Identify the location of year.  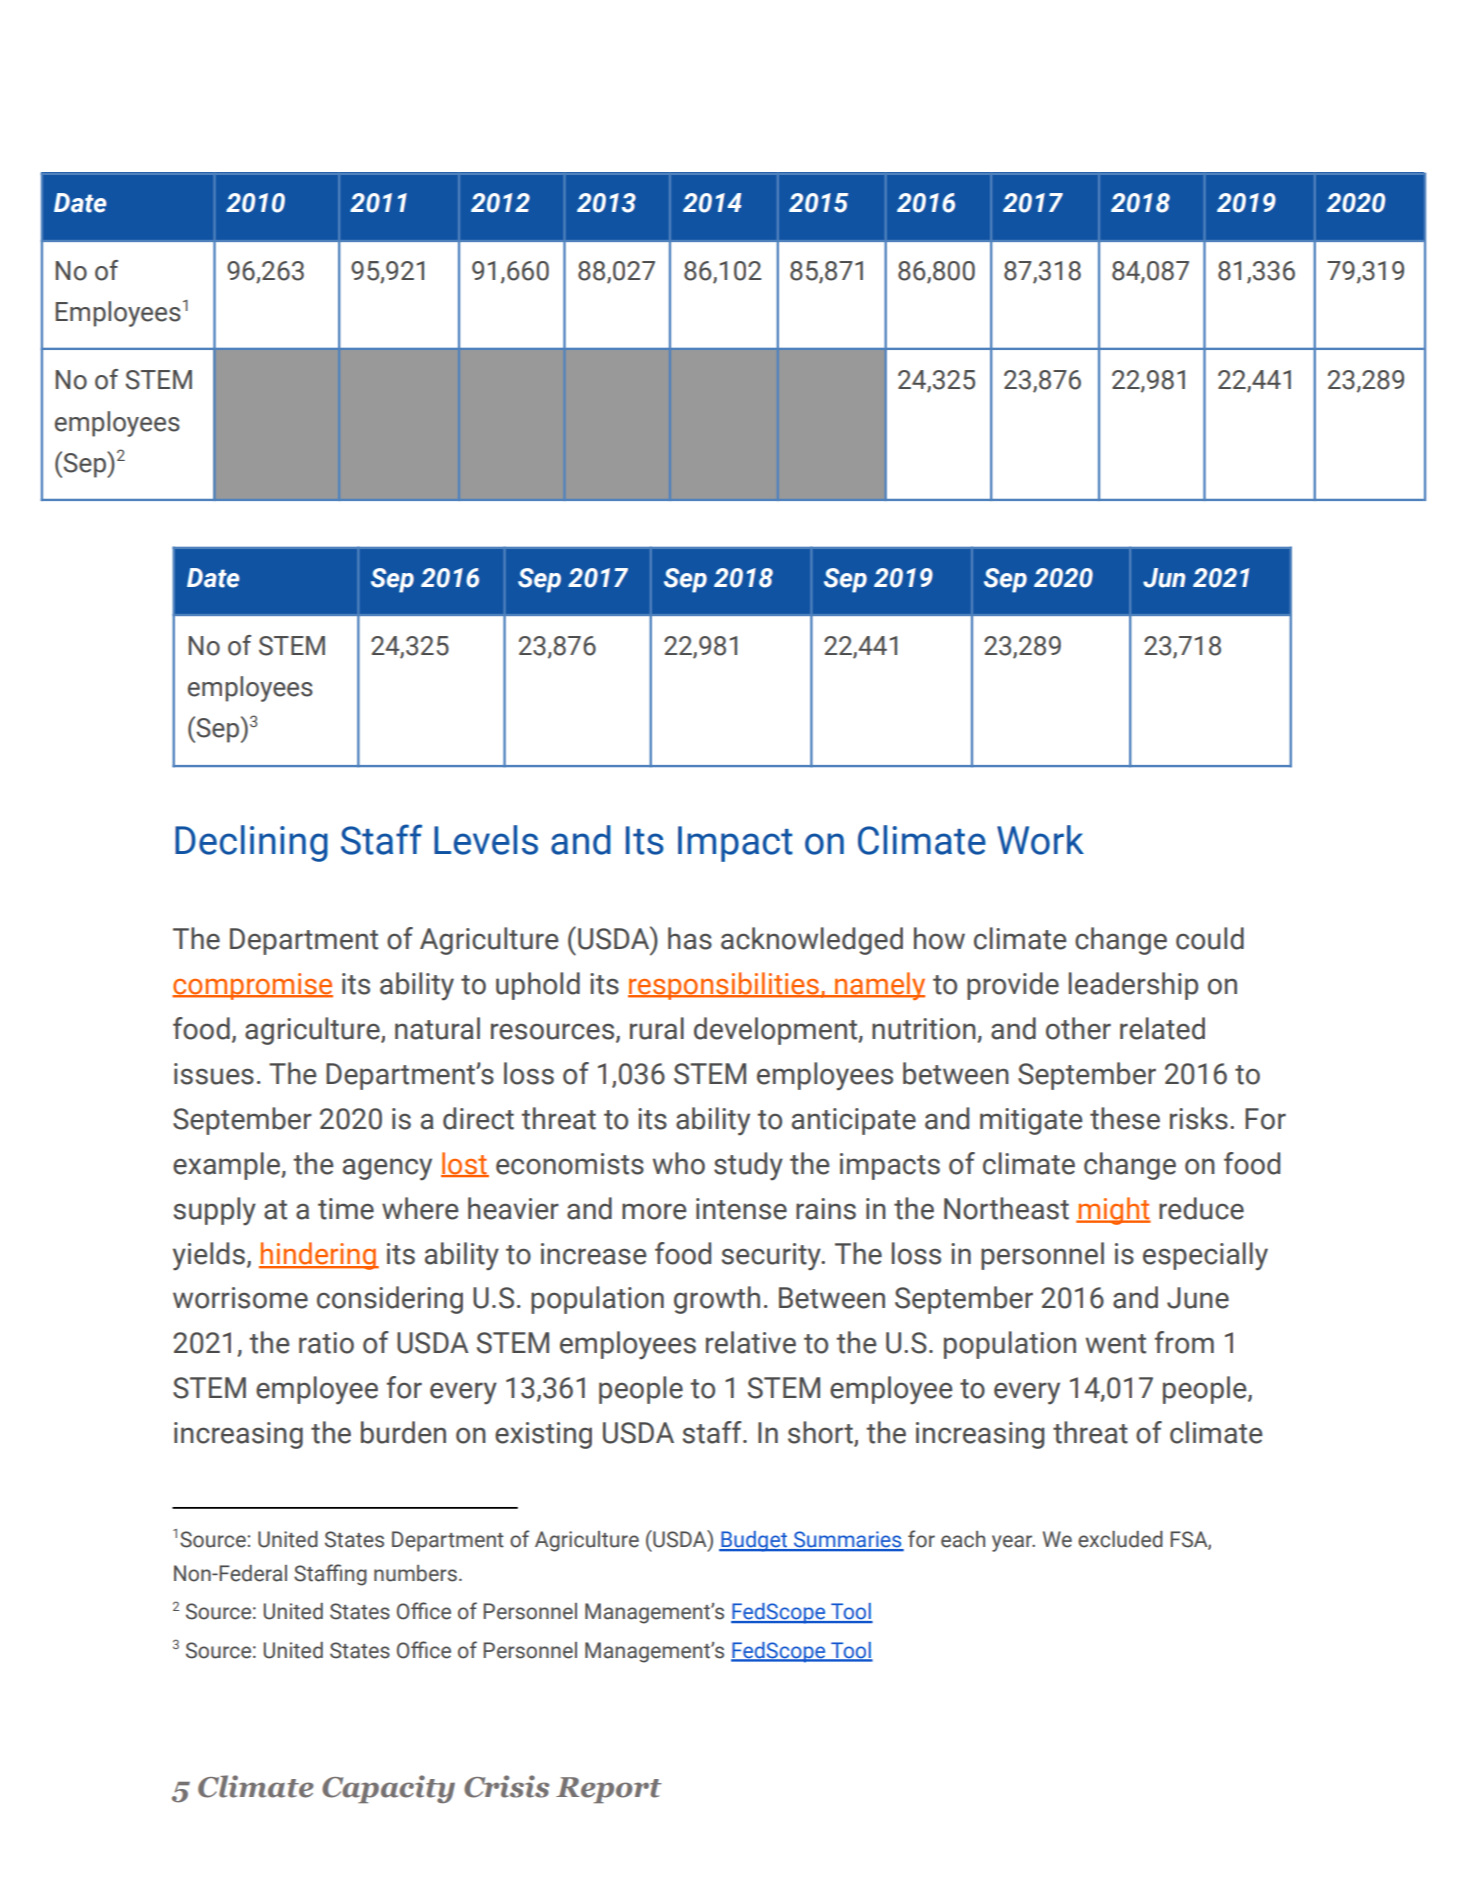
(1013, 1543).
